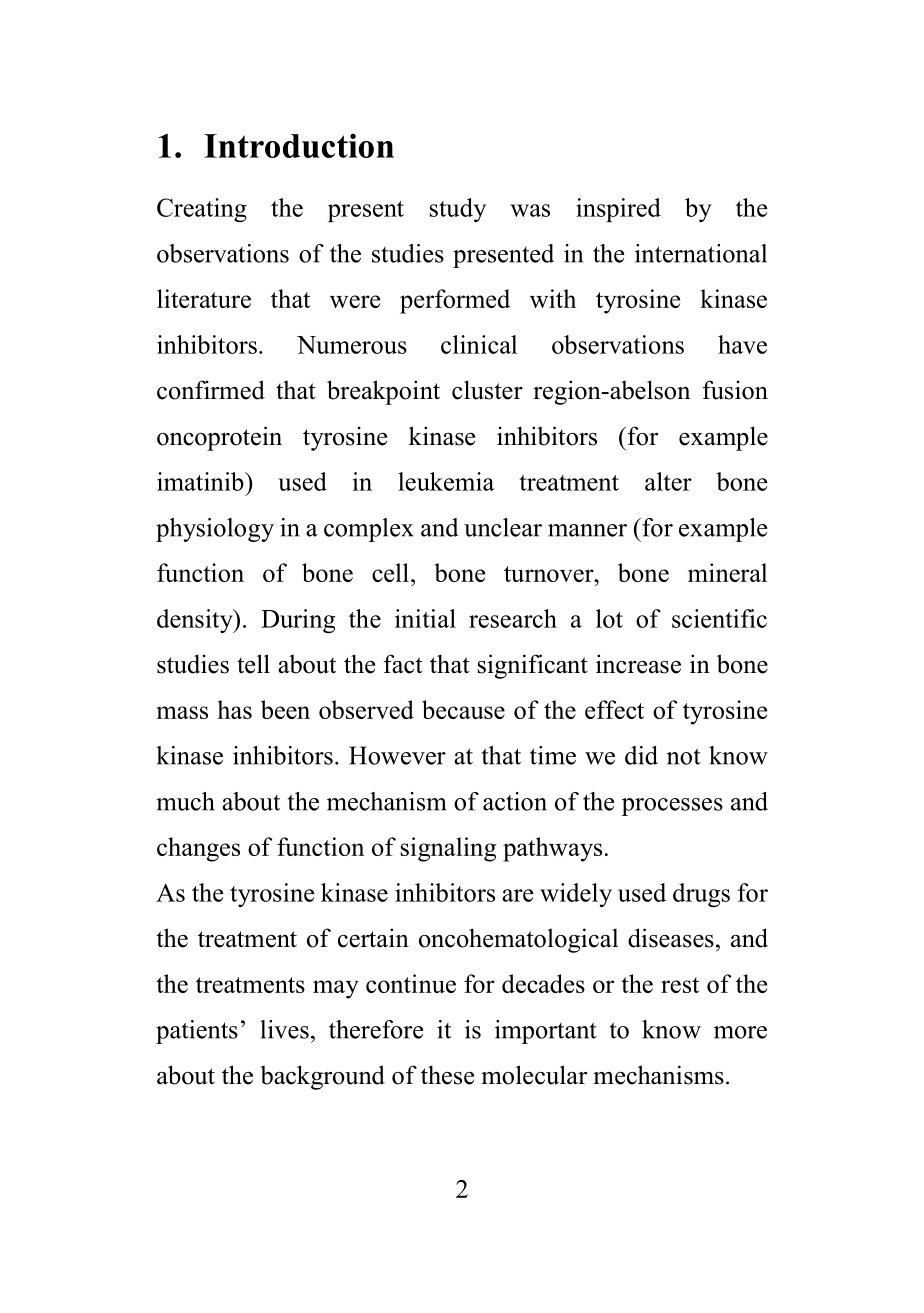 This screenshot has height=1313, width=924. Describe the element at coordinates (284, 1029) in the screenshot. I see `lives` at that location.
